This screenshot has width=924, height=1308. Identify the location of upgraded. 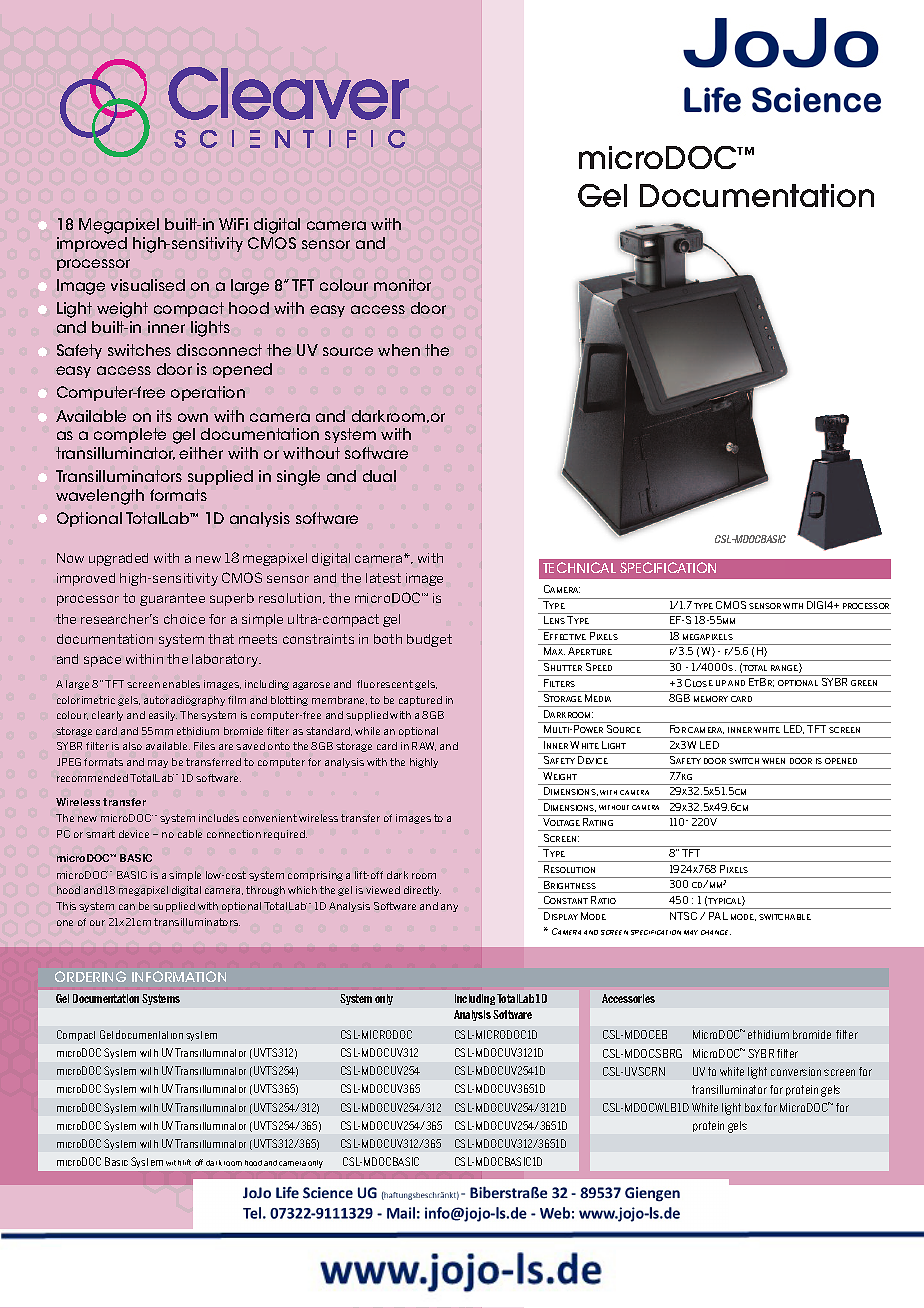
(118, 559).
